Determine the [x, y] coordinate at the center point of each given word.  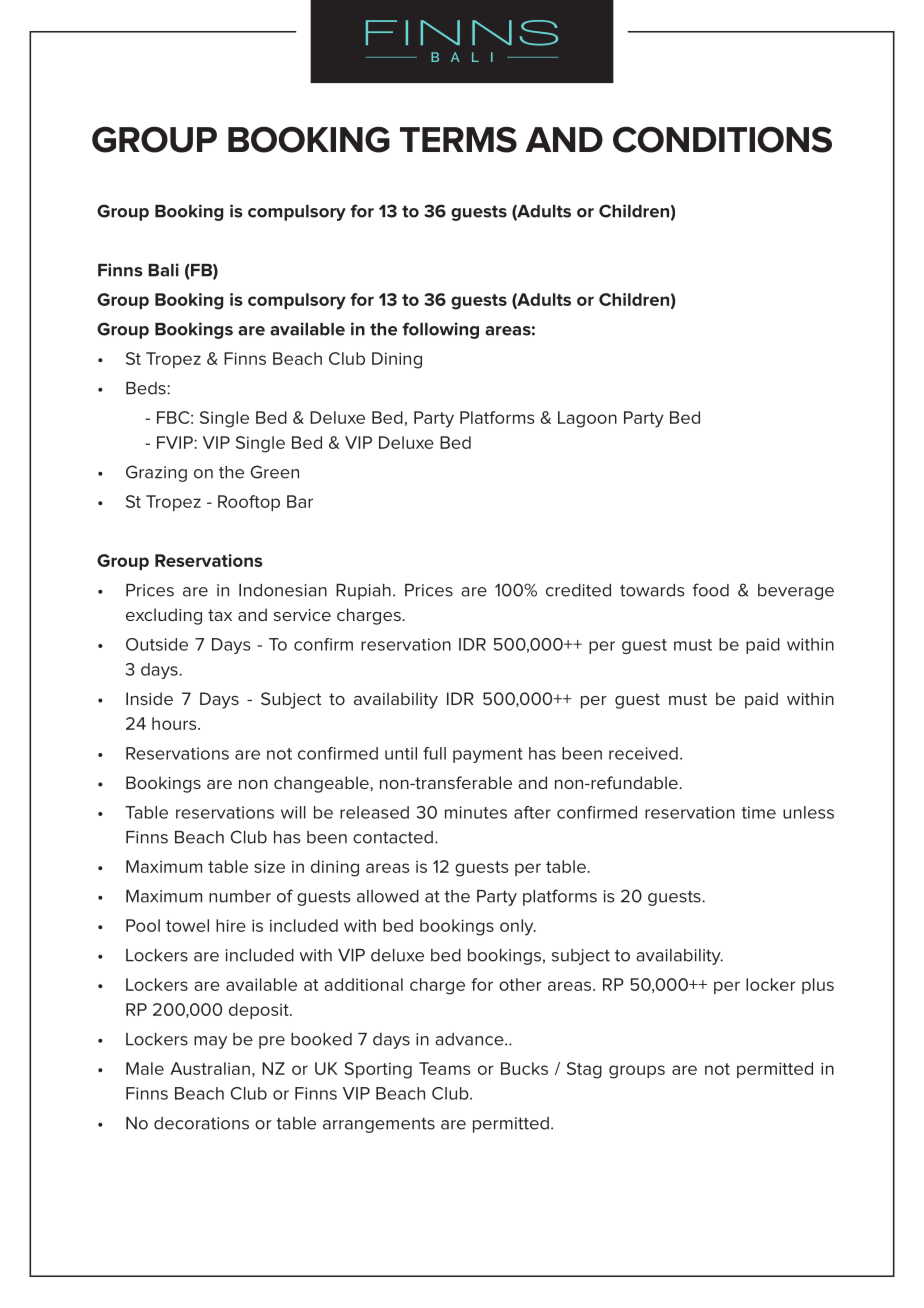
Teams [444, 1068]
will [293, 812]
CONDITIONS [722, 139]
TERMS [458, 140]
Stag [584, 1070]
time [758, 812]
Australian [210, 1068]
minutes [476, 812]
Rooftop [249, 503]
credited [578, 590]
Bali [163, 270]
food [711, 590]
